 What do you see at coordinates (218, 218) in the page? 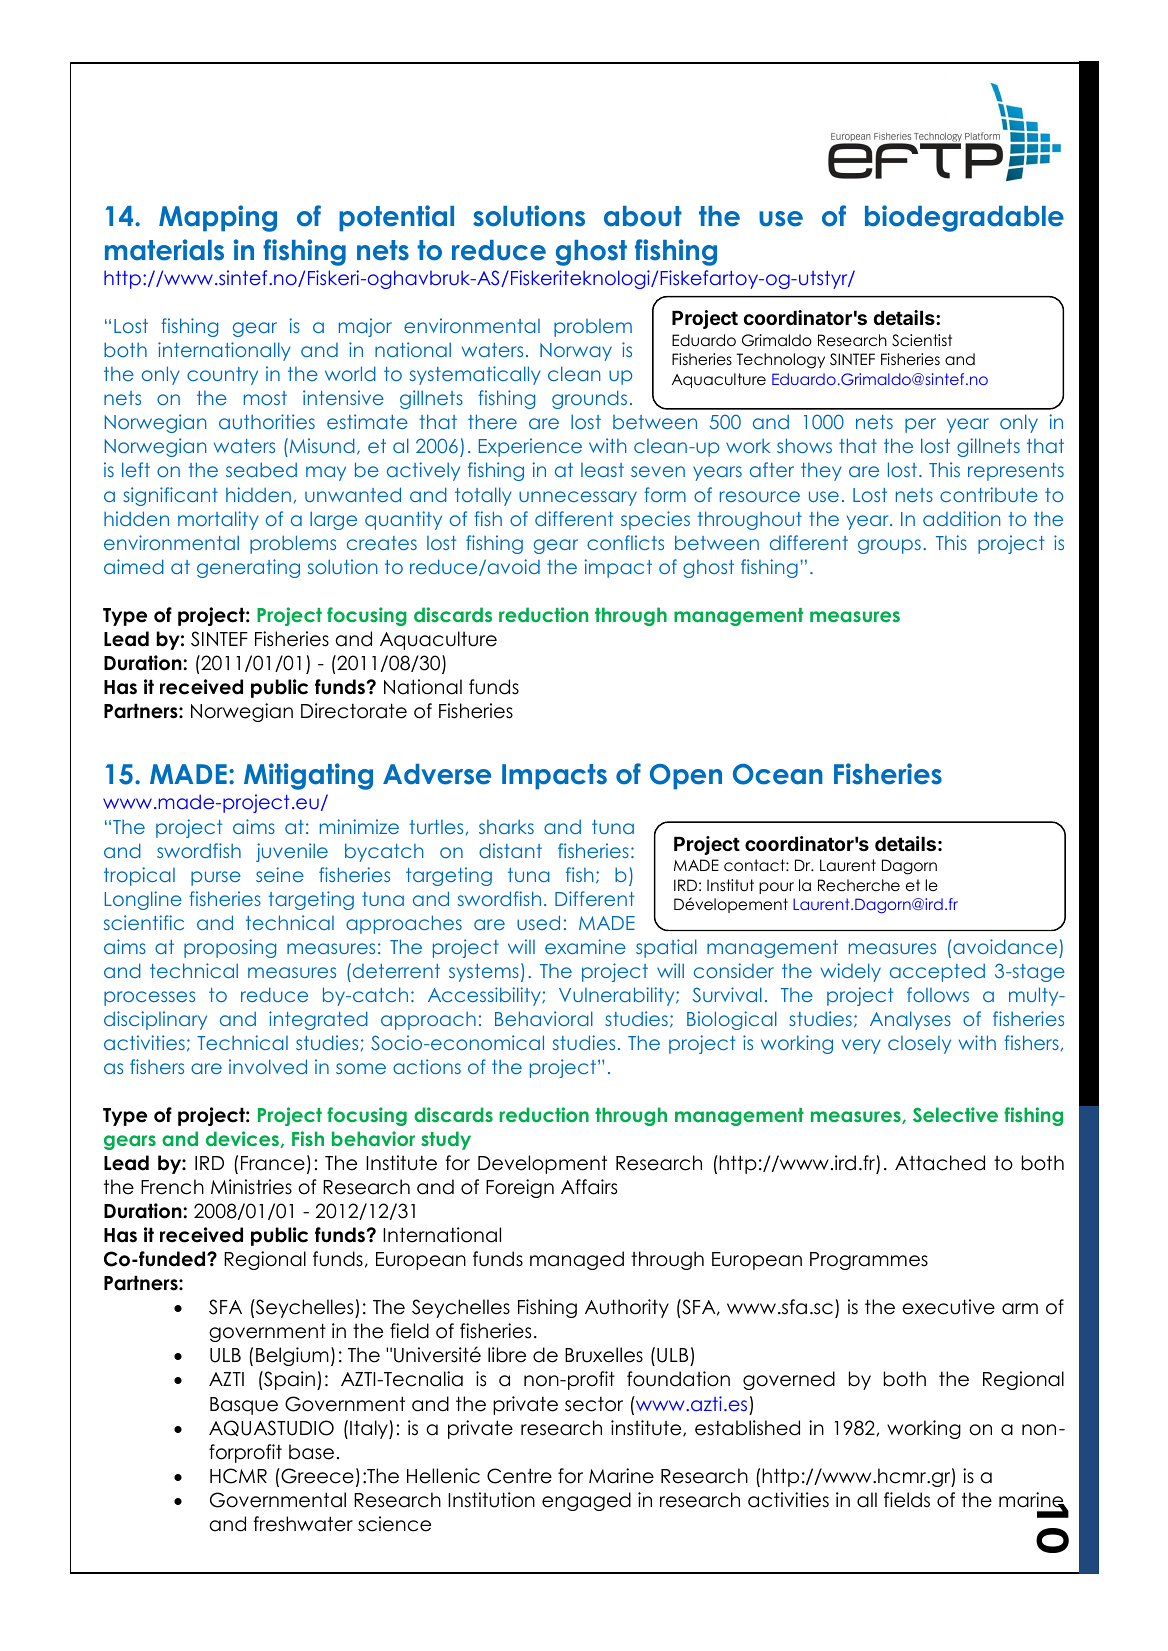
I see `Mapping` at bounding box center [218, 218].
